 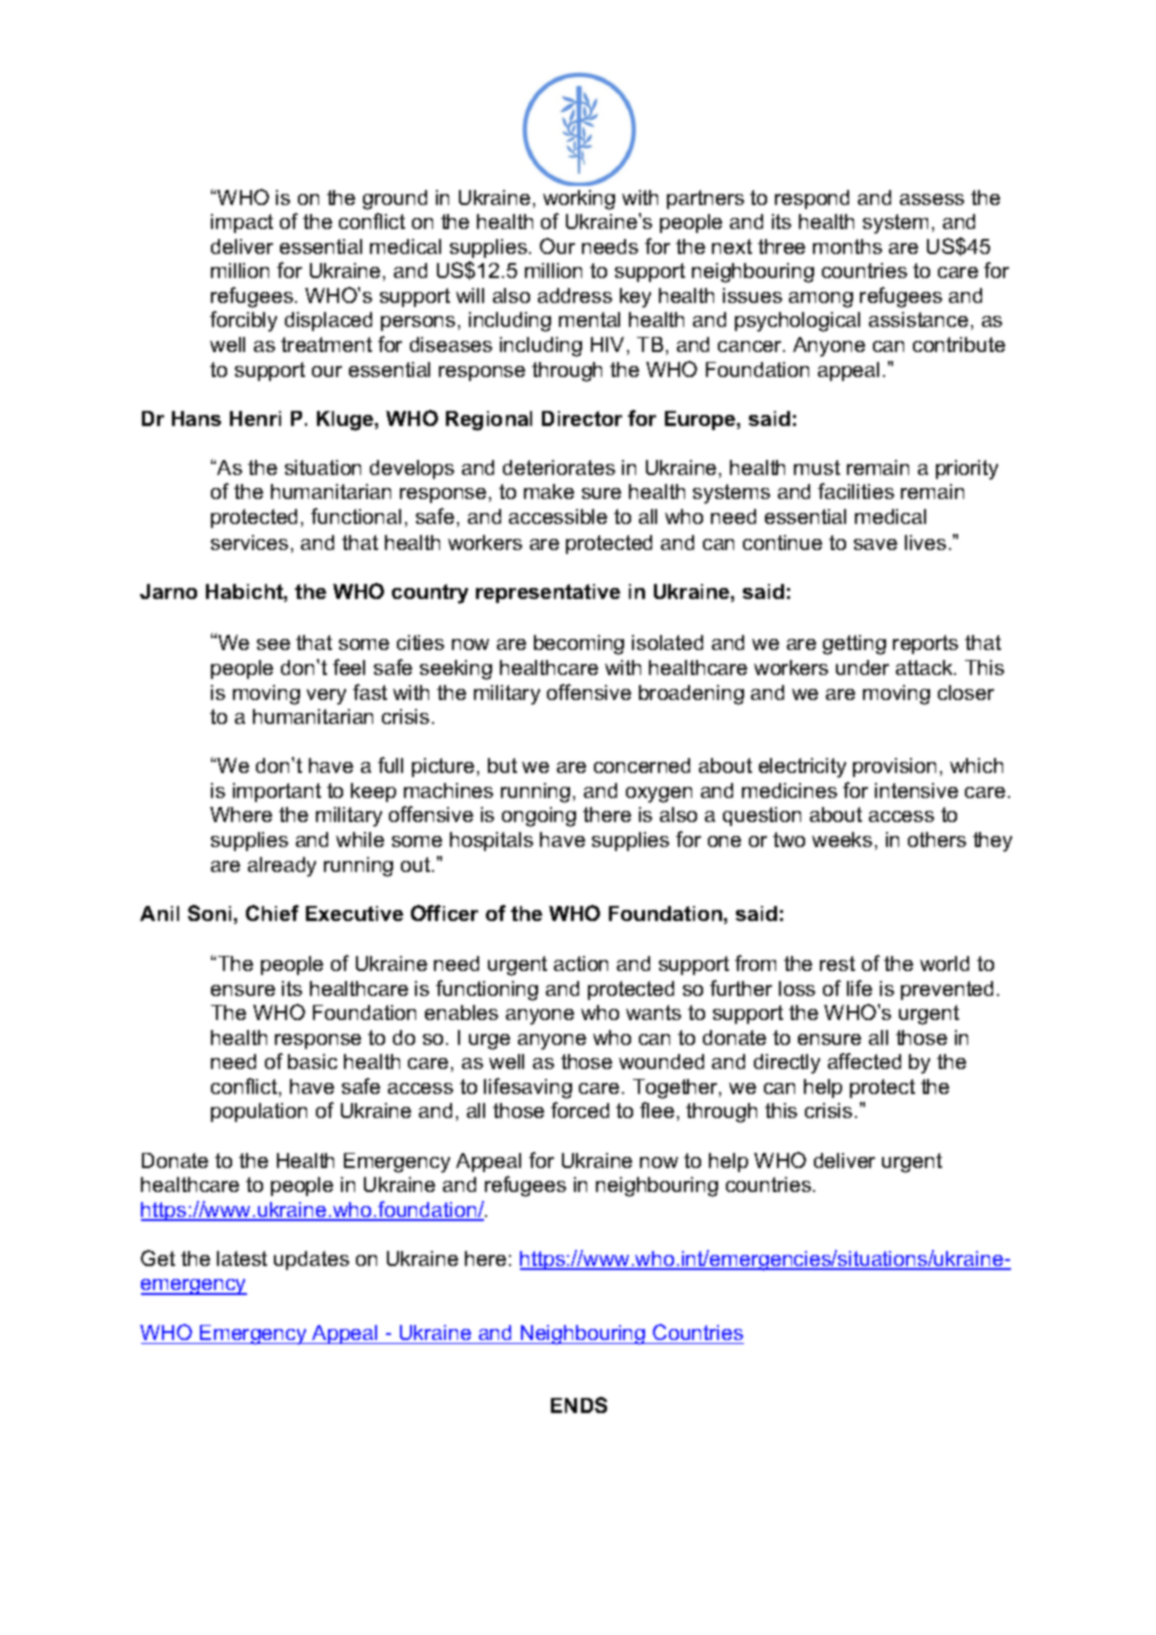 What do you see at coordinates (847, 246) in the screenshot?
I see `months` at bounding box center [847, 246].
